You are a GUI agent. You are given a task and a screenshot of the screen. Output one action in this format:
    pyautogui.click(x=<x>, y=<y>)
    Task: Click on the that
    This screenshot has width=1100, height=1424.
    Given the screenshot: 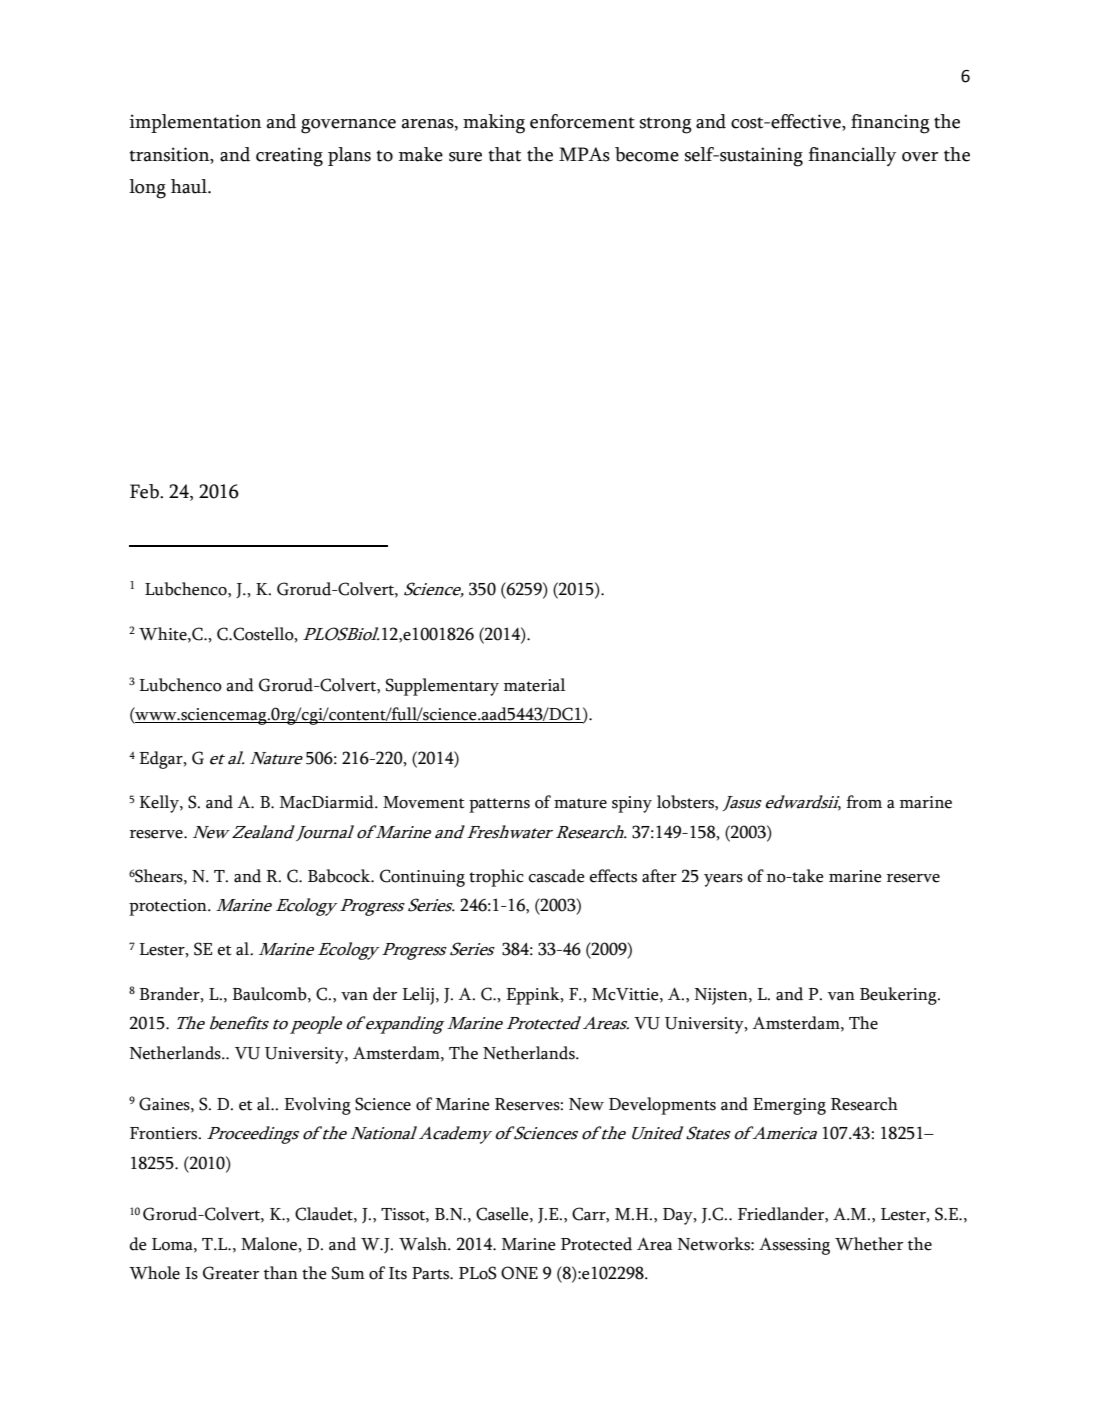 What is the action you would take?
    pyautogui.click(x=505, y=154)
